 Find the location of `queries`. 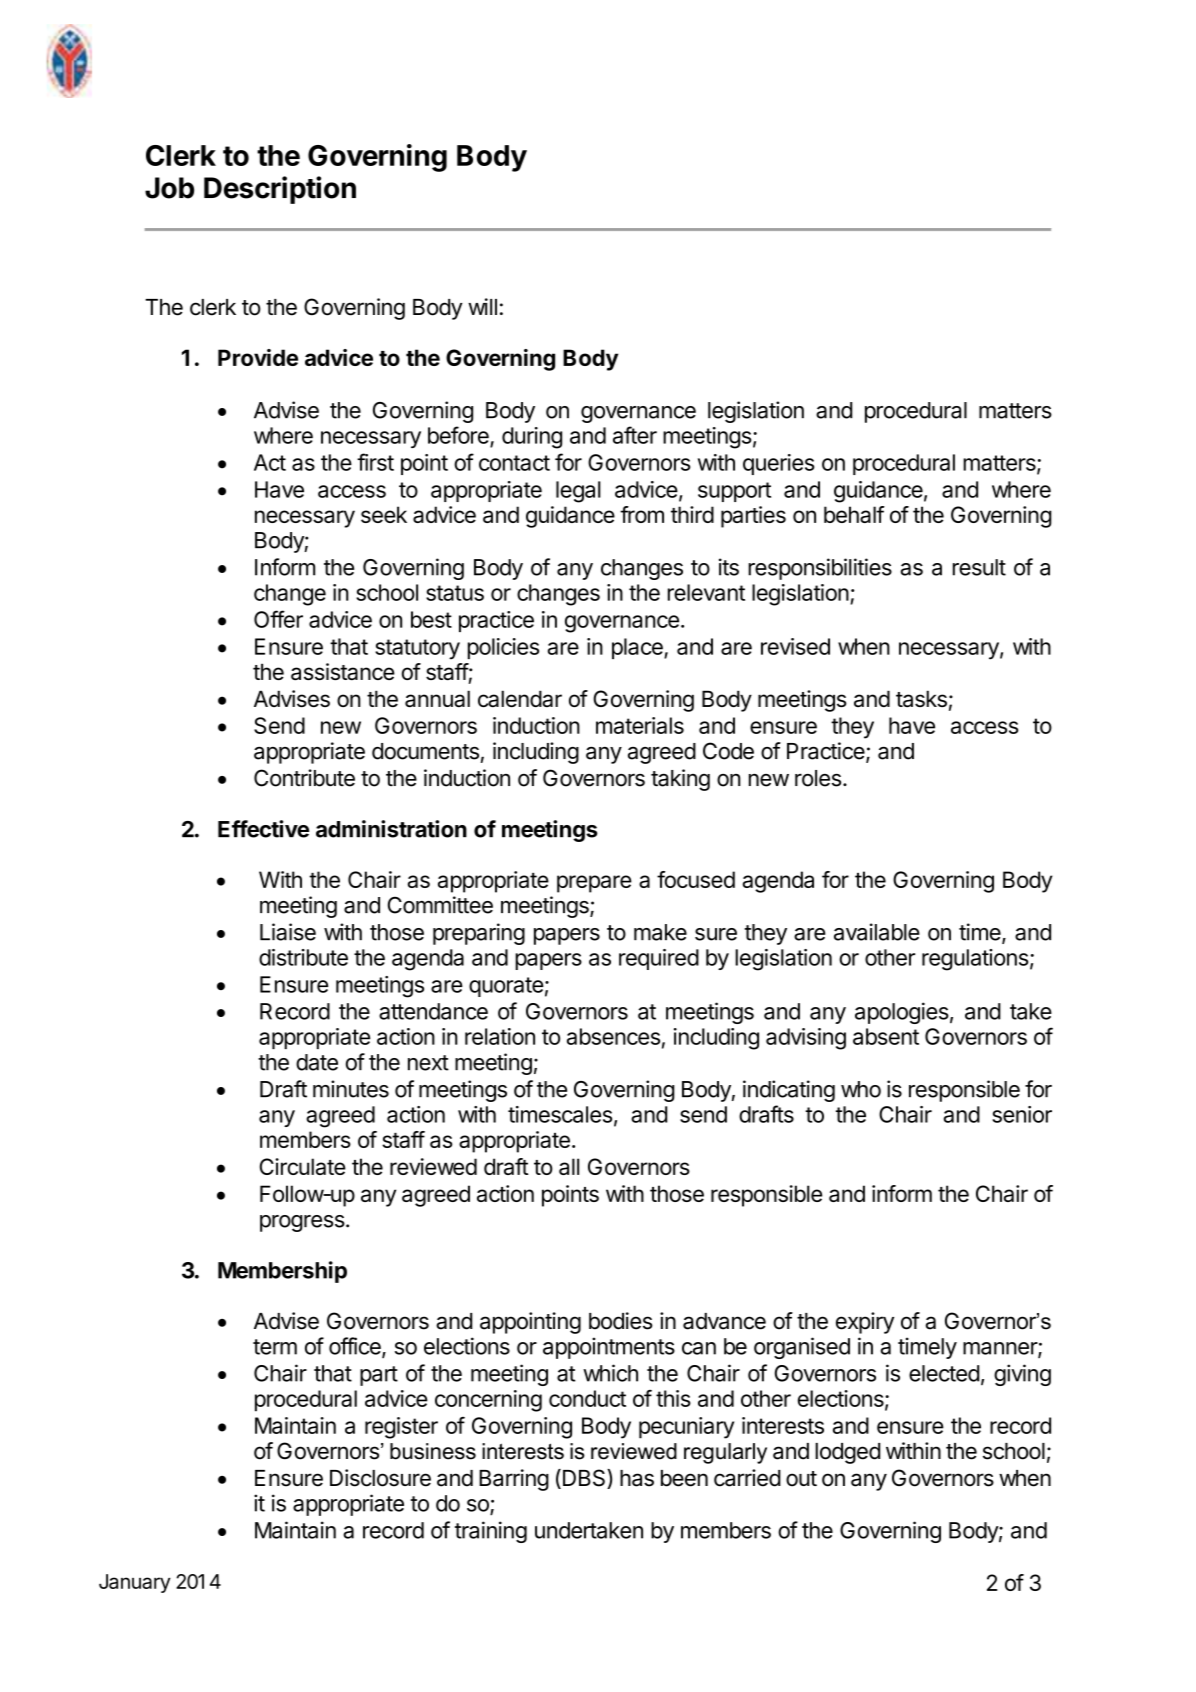

queries is located at coordinates (778, 464).
